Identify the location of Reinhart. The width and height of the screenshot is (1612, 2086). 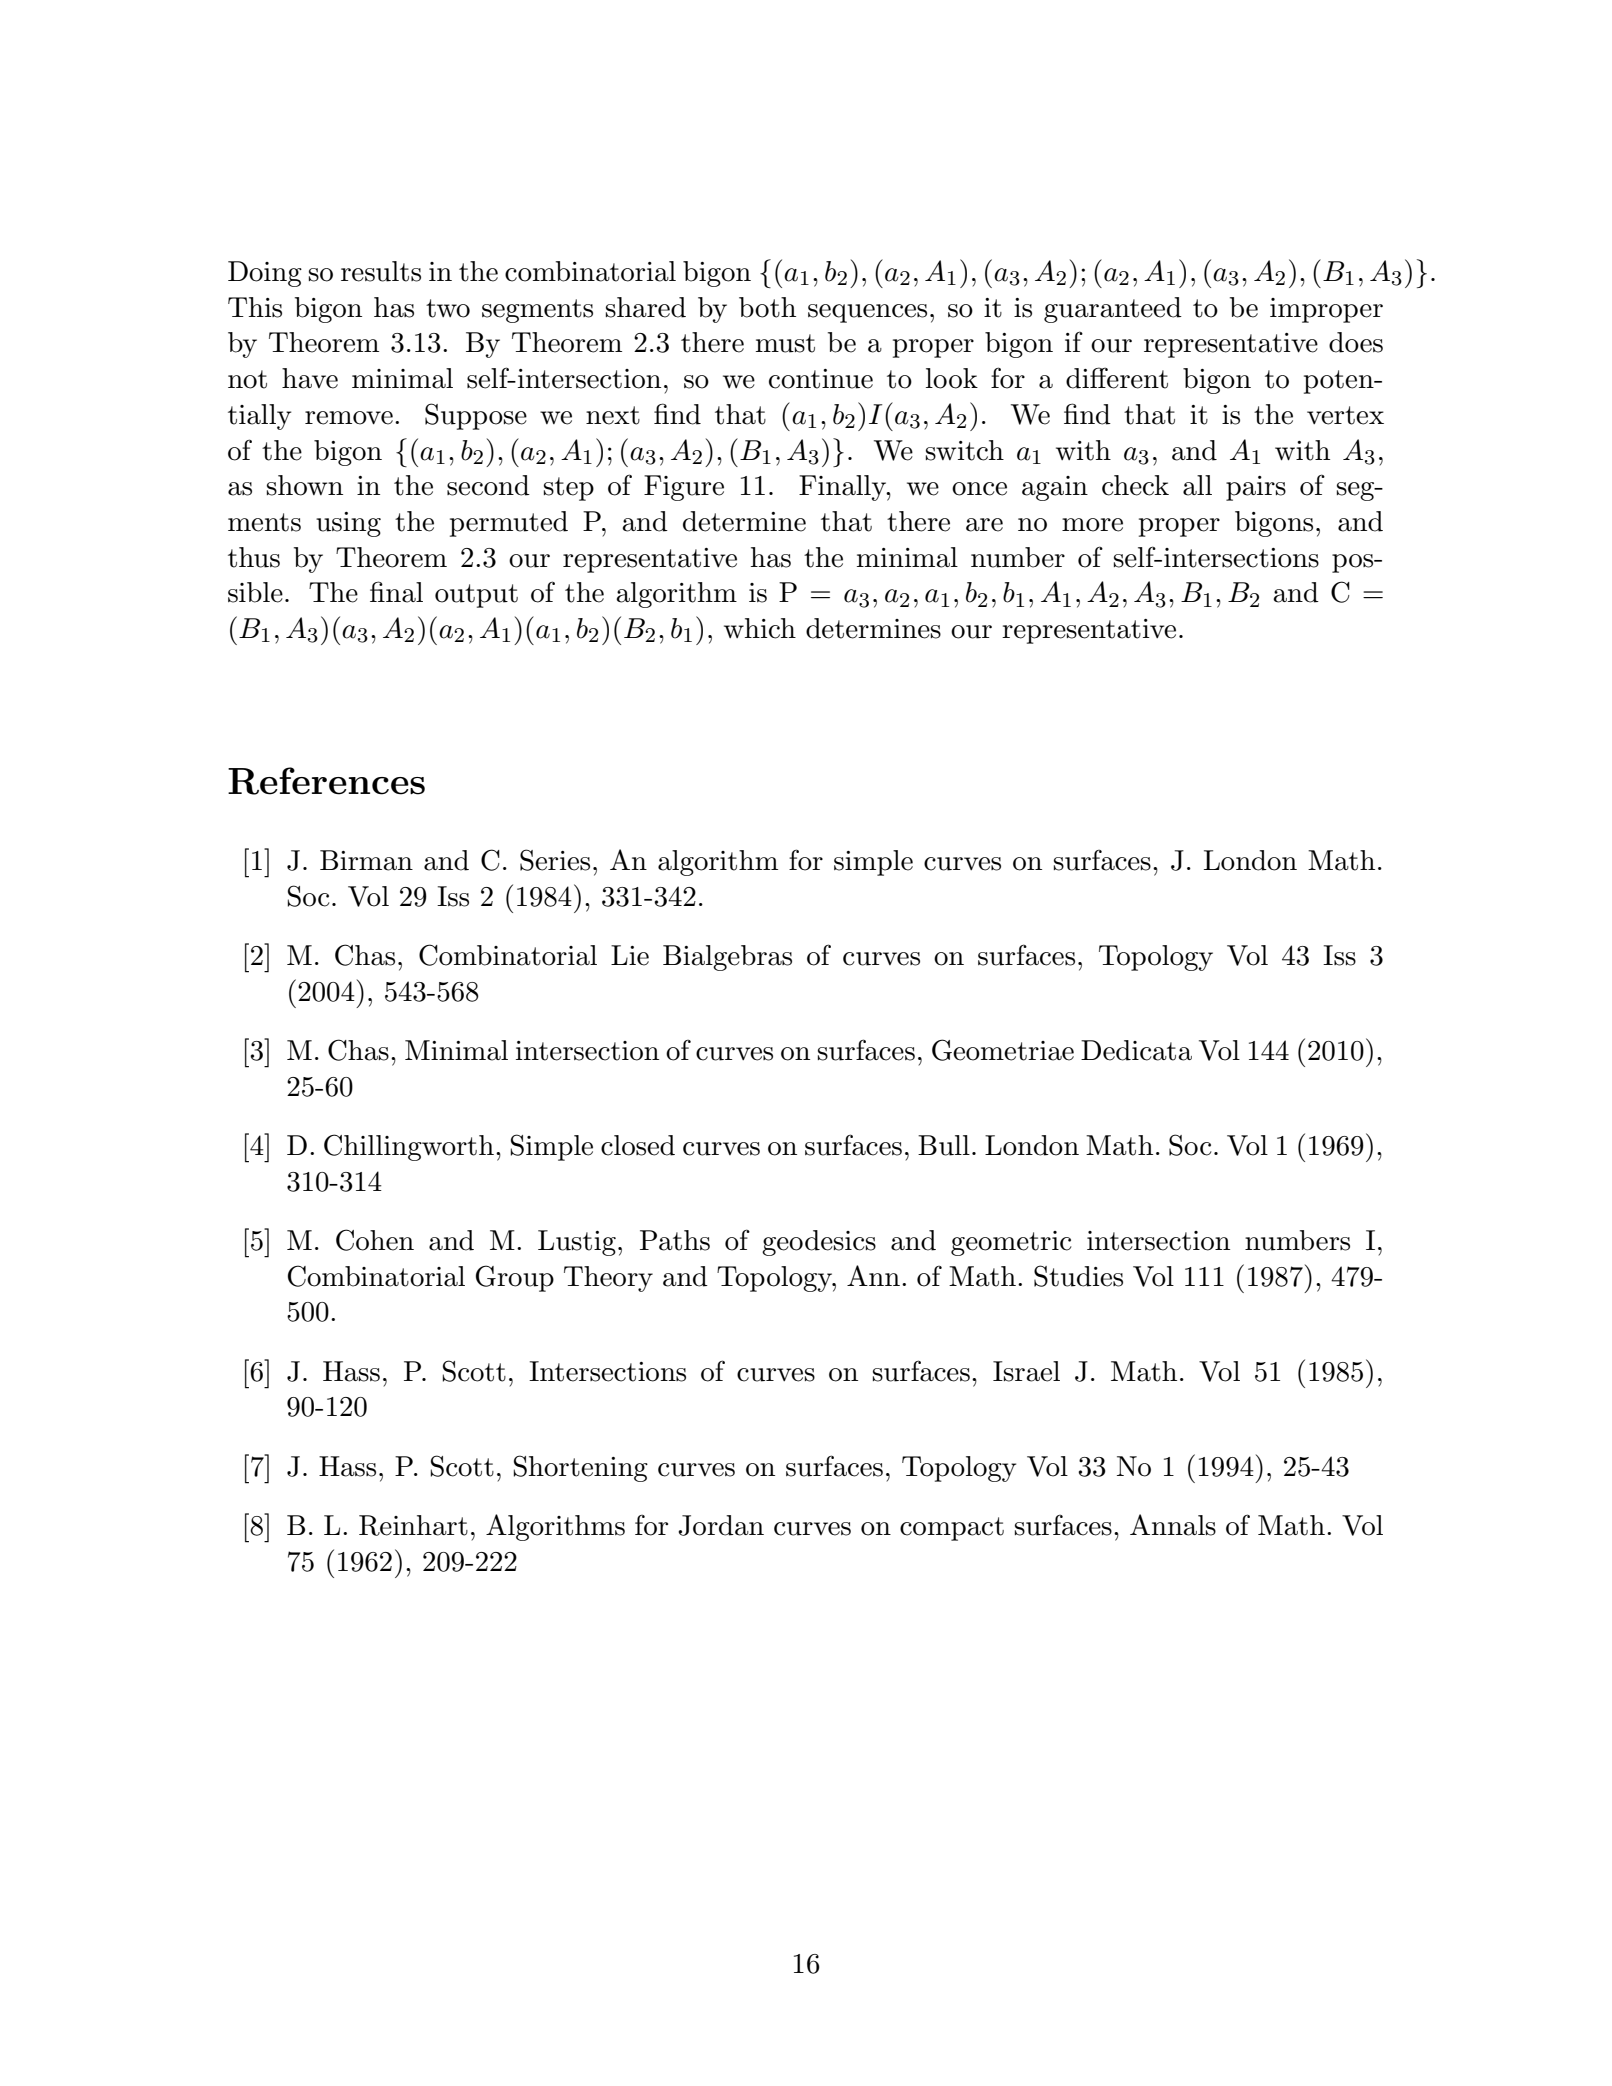
(413, 1525).
